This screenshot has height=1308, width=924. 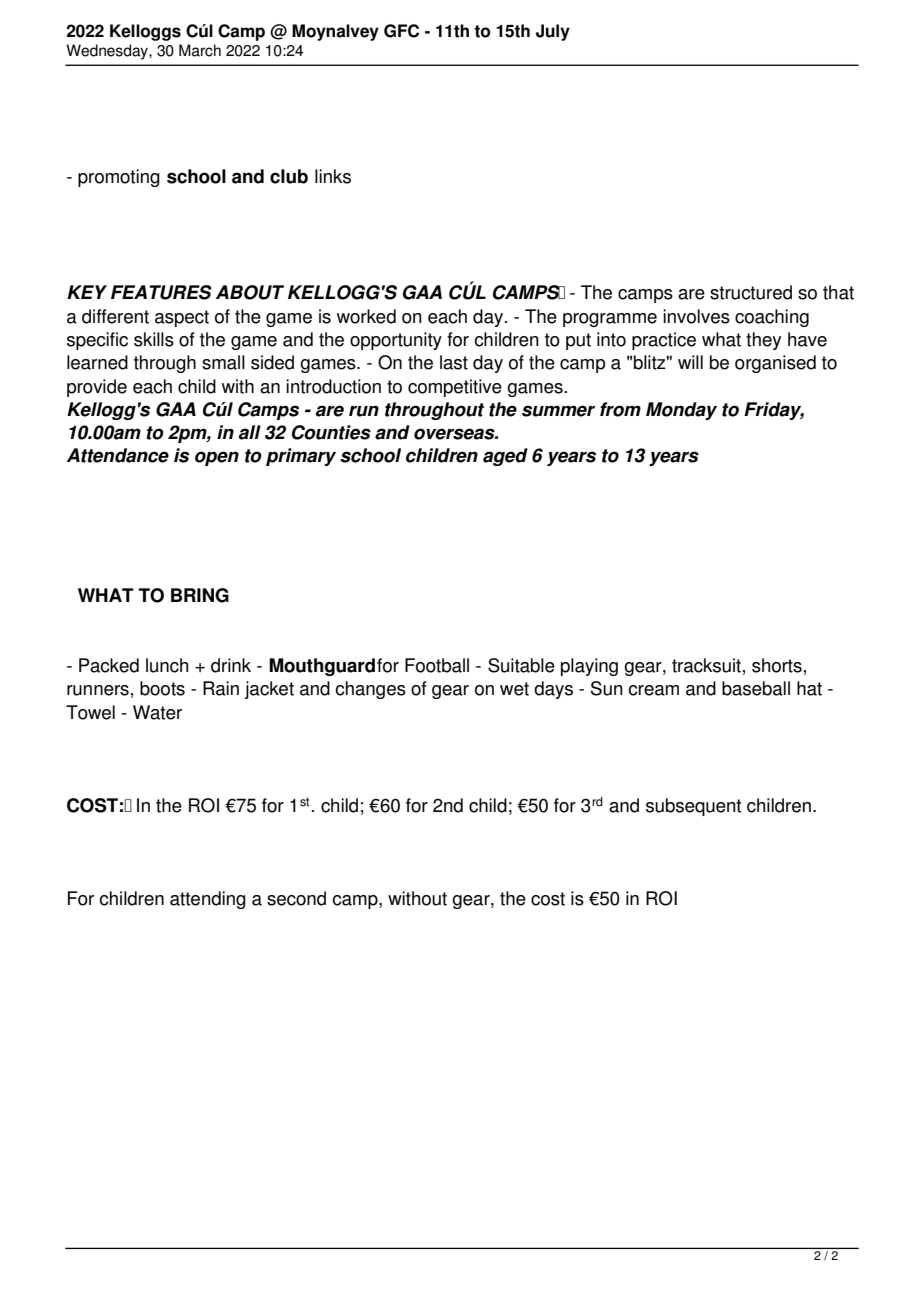 I want to click on structured, so click(x=751, y=292).
